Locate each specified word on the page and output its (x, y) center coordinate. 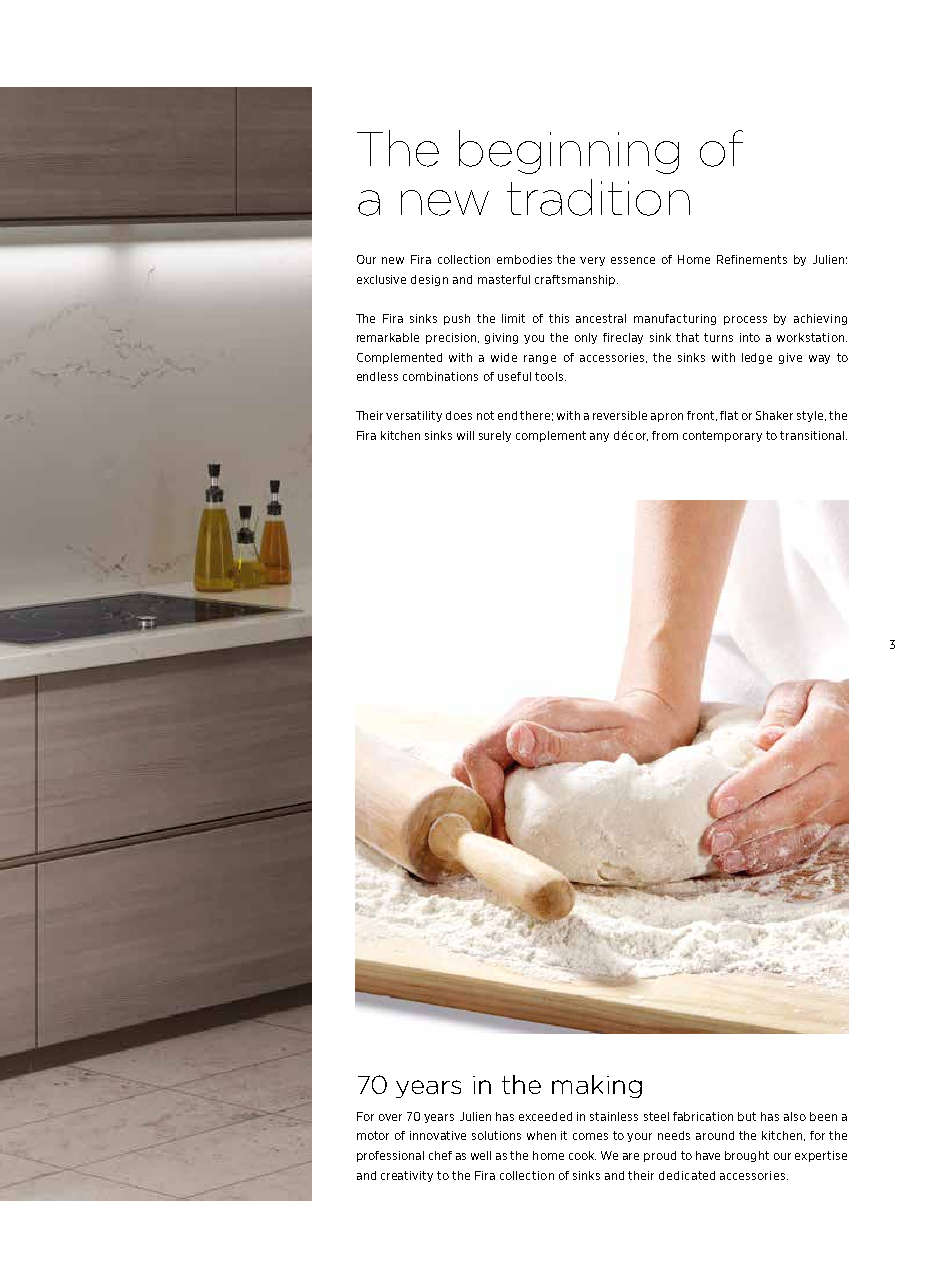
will (465, 435)
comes (590, 1136)
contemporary (722, 436)
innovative (438, 1135)
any (599, 437)
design (429, 280)
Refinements (752, 259)
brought (747, 1156)
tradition (598, 197)
